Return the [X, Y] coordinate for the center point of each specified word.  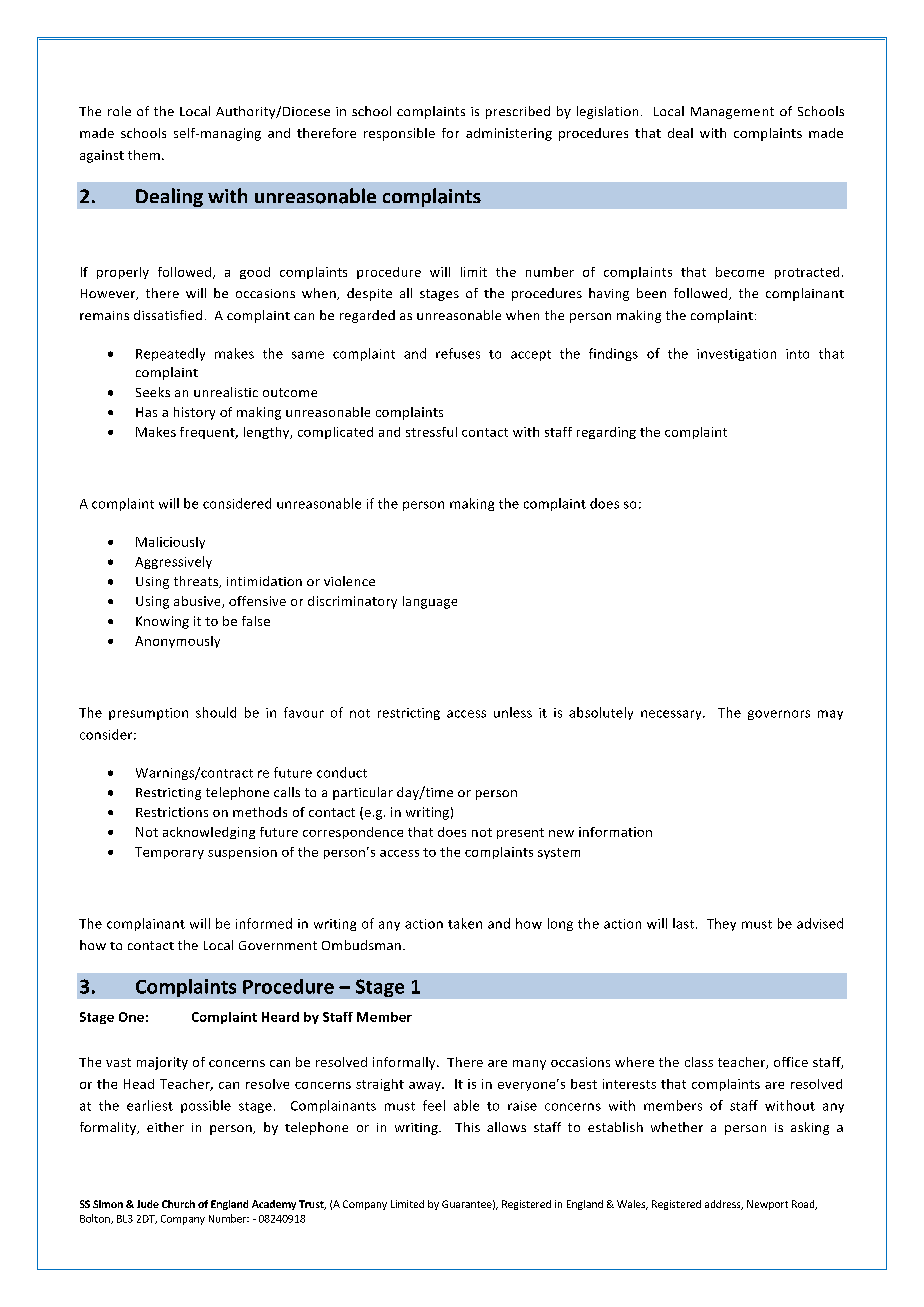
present [520, 833]
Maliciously [170, 543]
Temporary [169, 853]
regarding [606, 433]
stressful [431, 432]
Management [732, 113]
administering [509, 134]
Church [178, 1204]
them [144, 155]
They [721, 924]
